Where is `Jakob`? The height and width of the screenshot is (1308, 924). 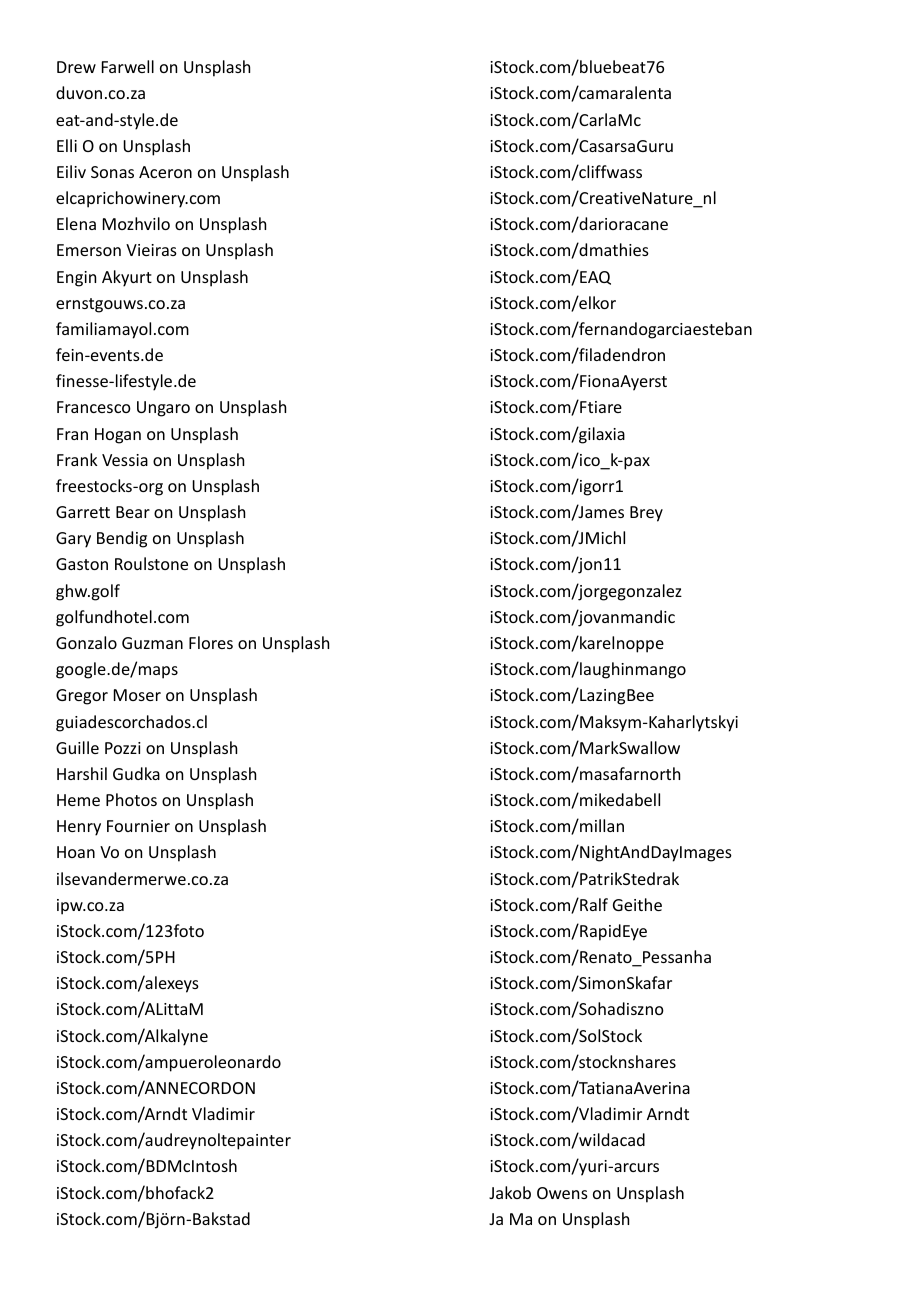 Jakob is located at coordinates (510, 1192).
